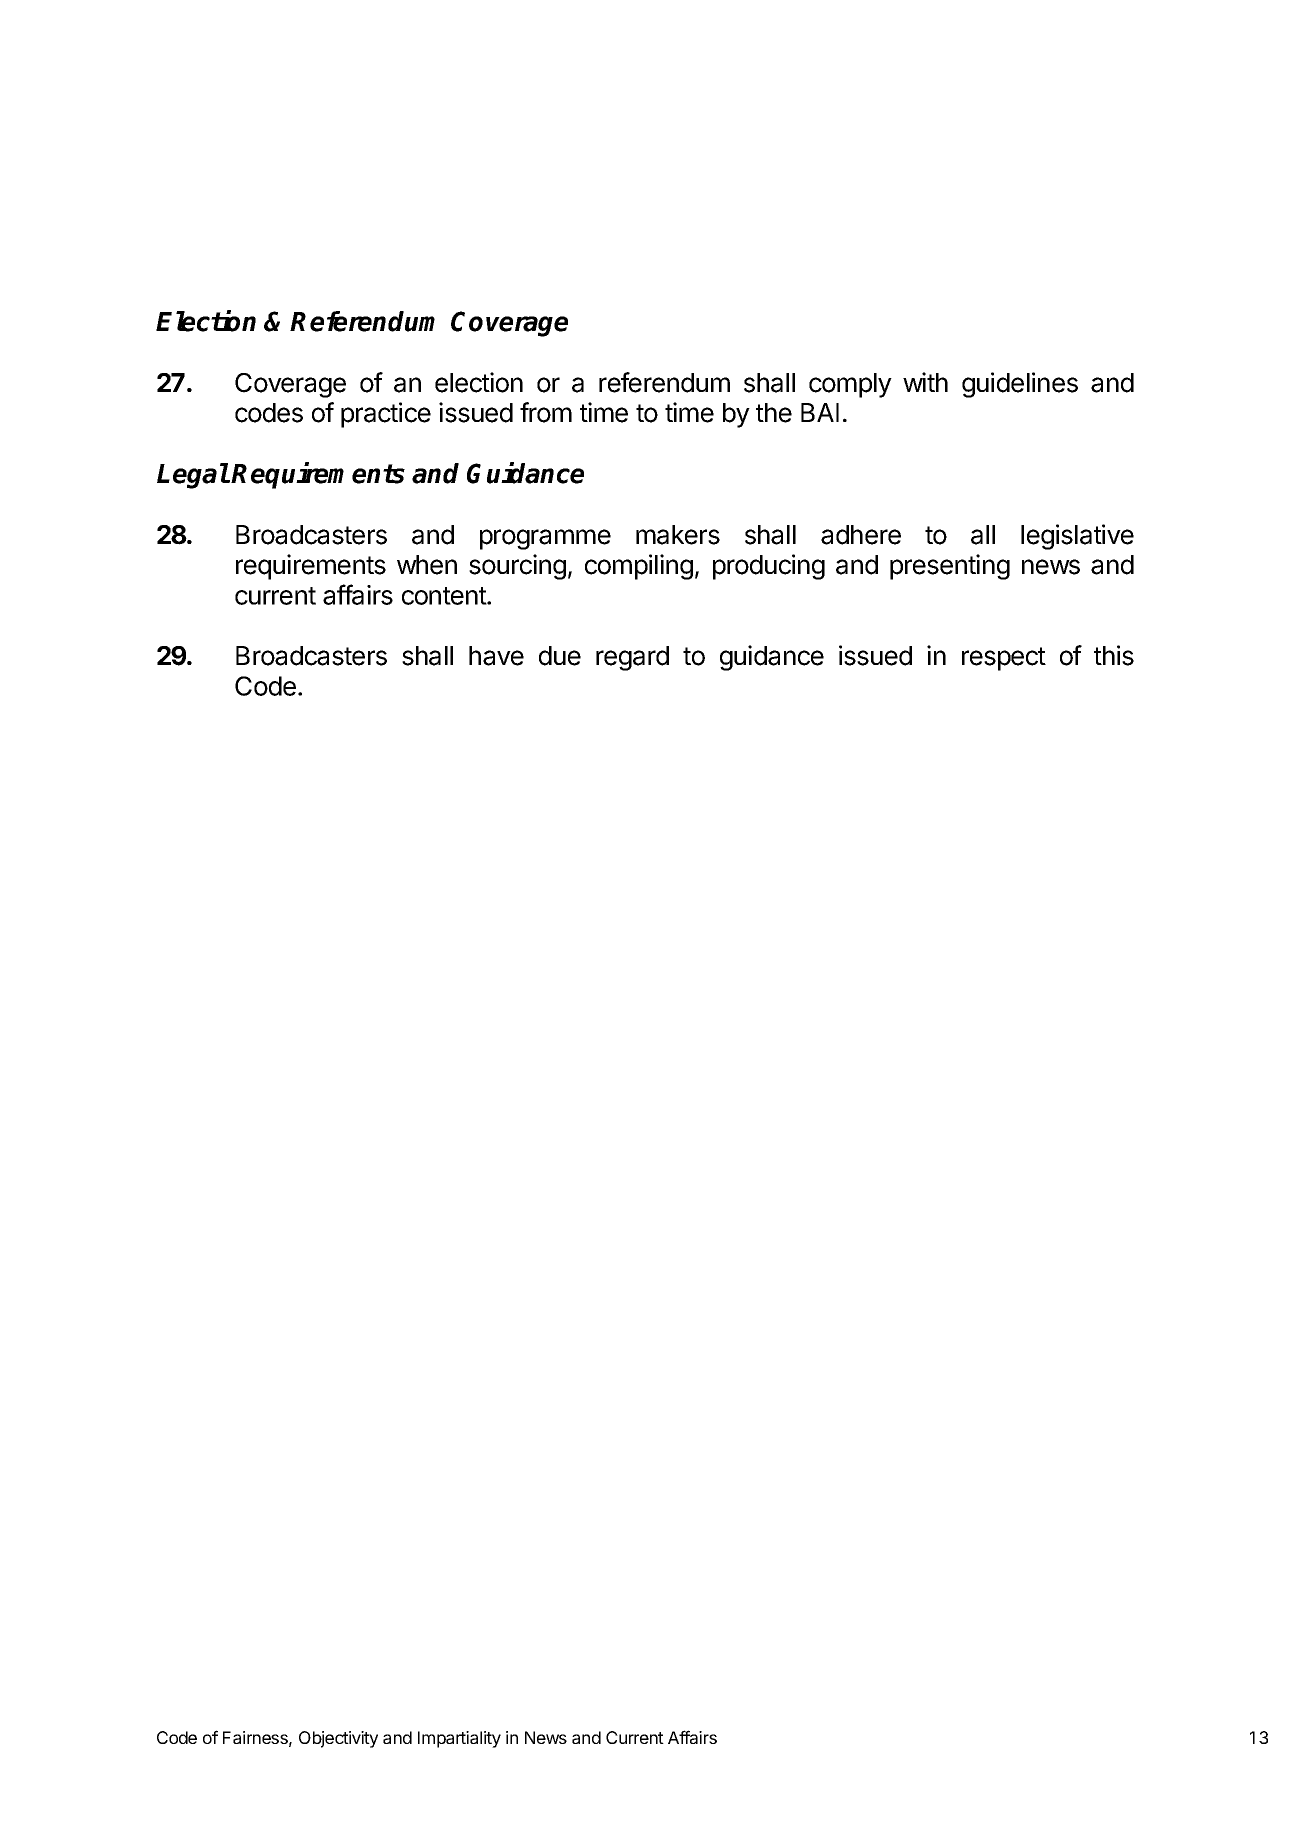 This screenshot has height=1825, width=1291. I want to click on respect, so click(1004, 659).
